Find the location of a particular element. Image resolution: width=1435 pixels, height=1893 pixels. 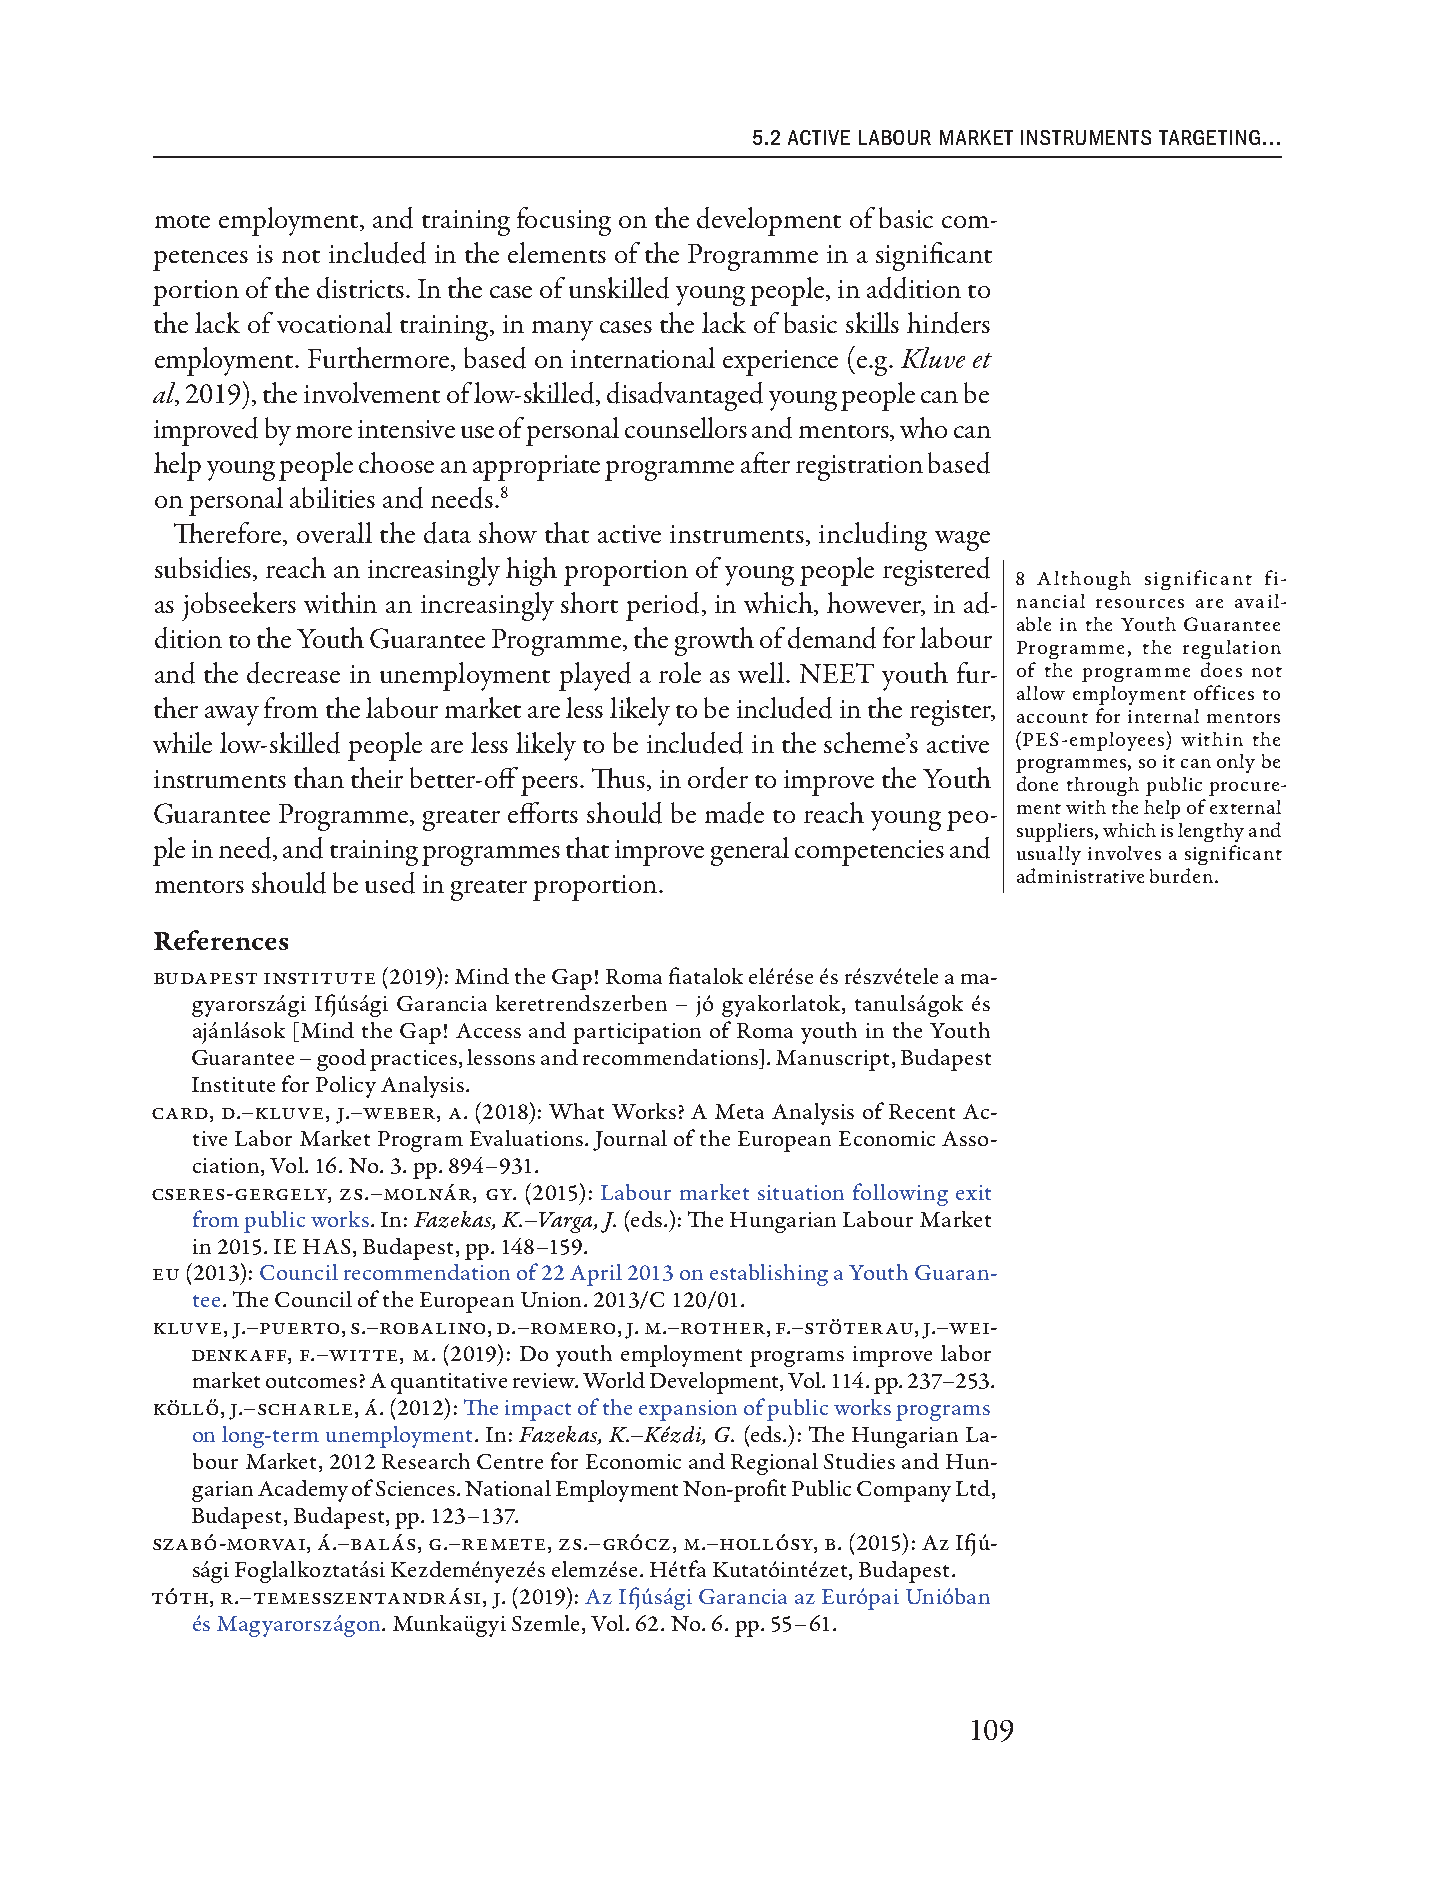

targeting is located at coordinates (1209, 137).
